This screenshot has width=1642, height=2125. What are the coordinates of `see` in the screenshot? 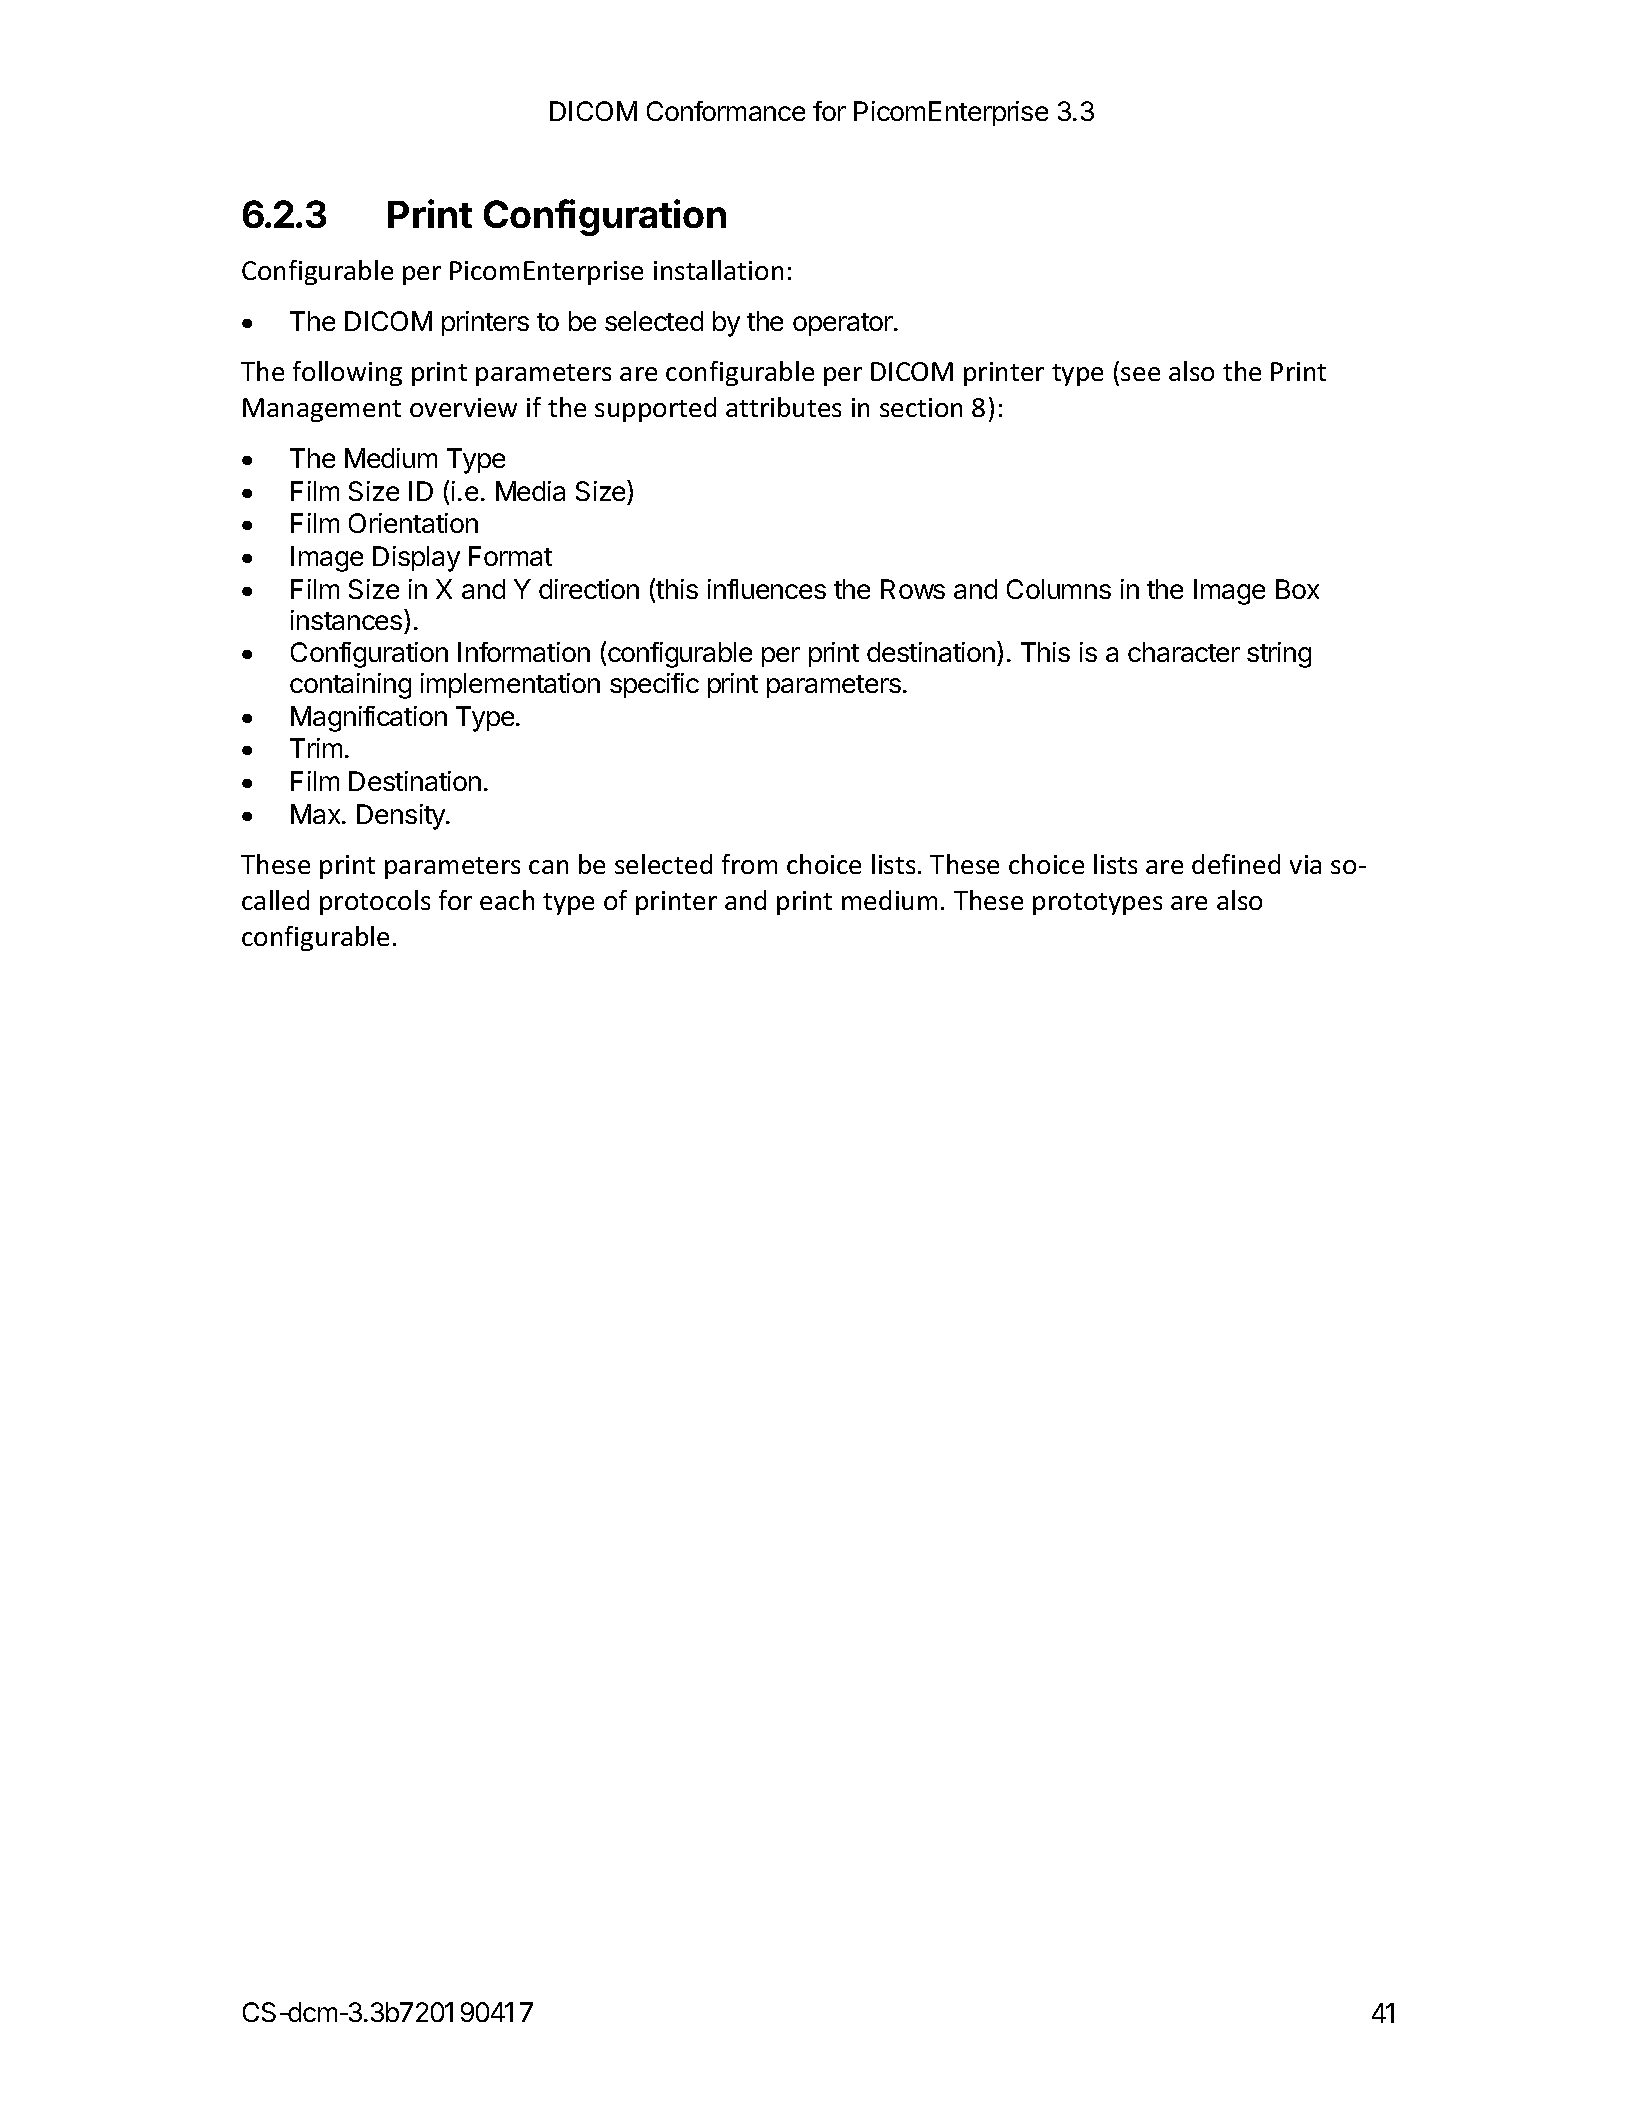 It's located at (1140, 374).
